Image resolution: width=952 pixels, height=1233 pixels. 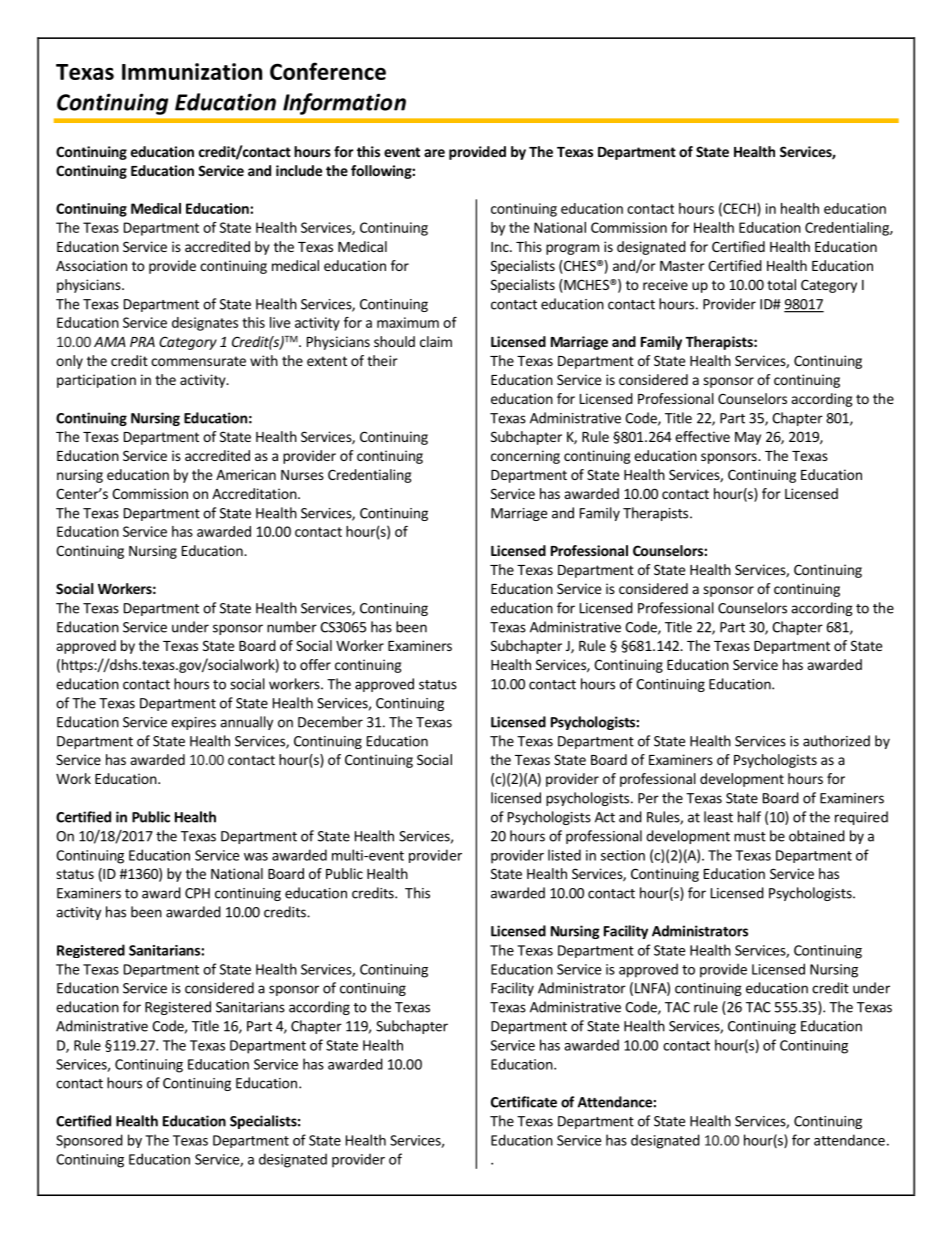 What do you see at coordinates (836, 741) in the page?
I see `authorized` at bounding box center [836, 741].
